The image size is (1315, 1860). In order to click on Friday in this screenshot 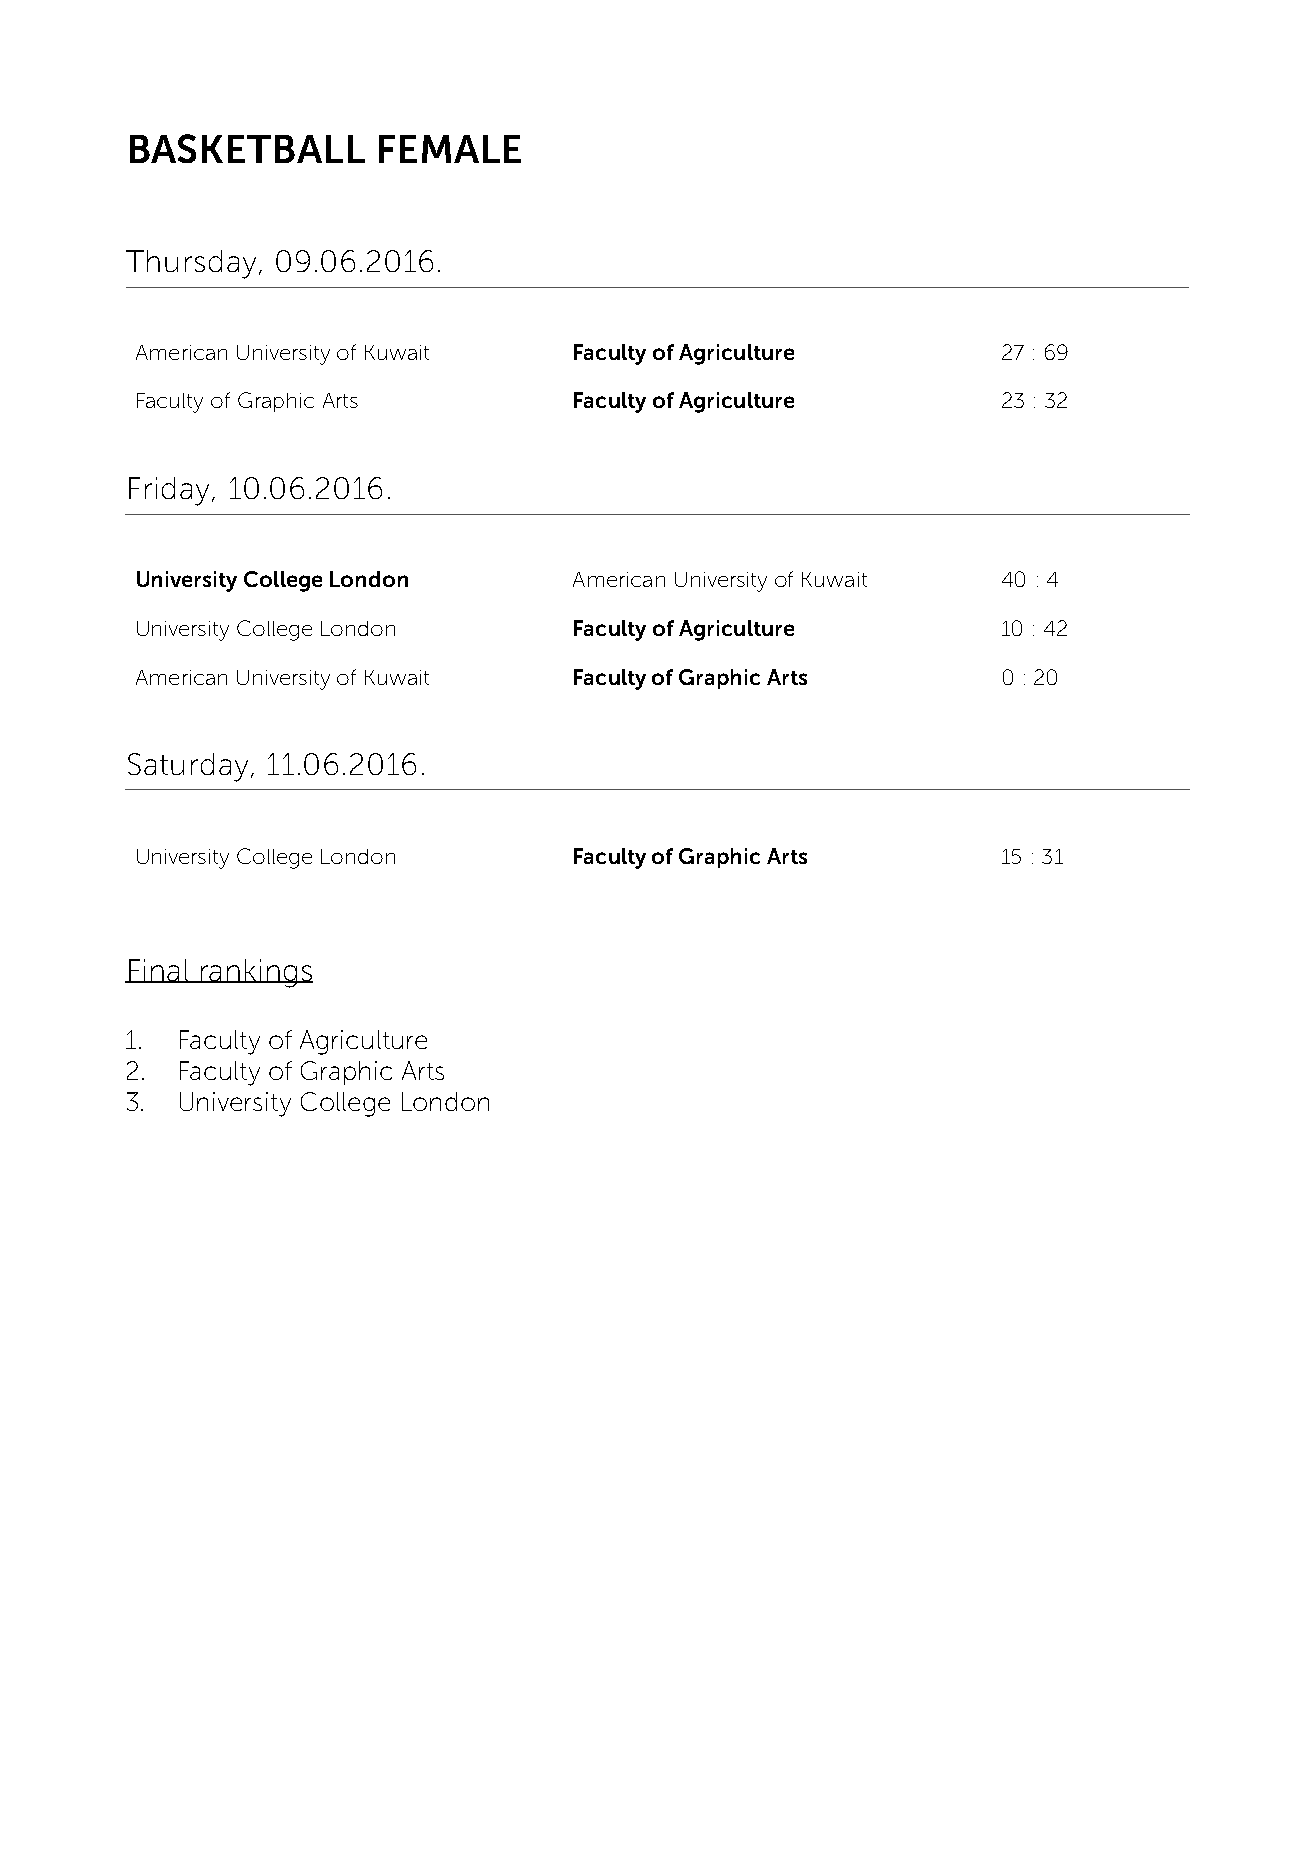, I will do `click(171, 491)`.
